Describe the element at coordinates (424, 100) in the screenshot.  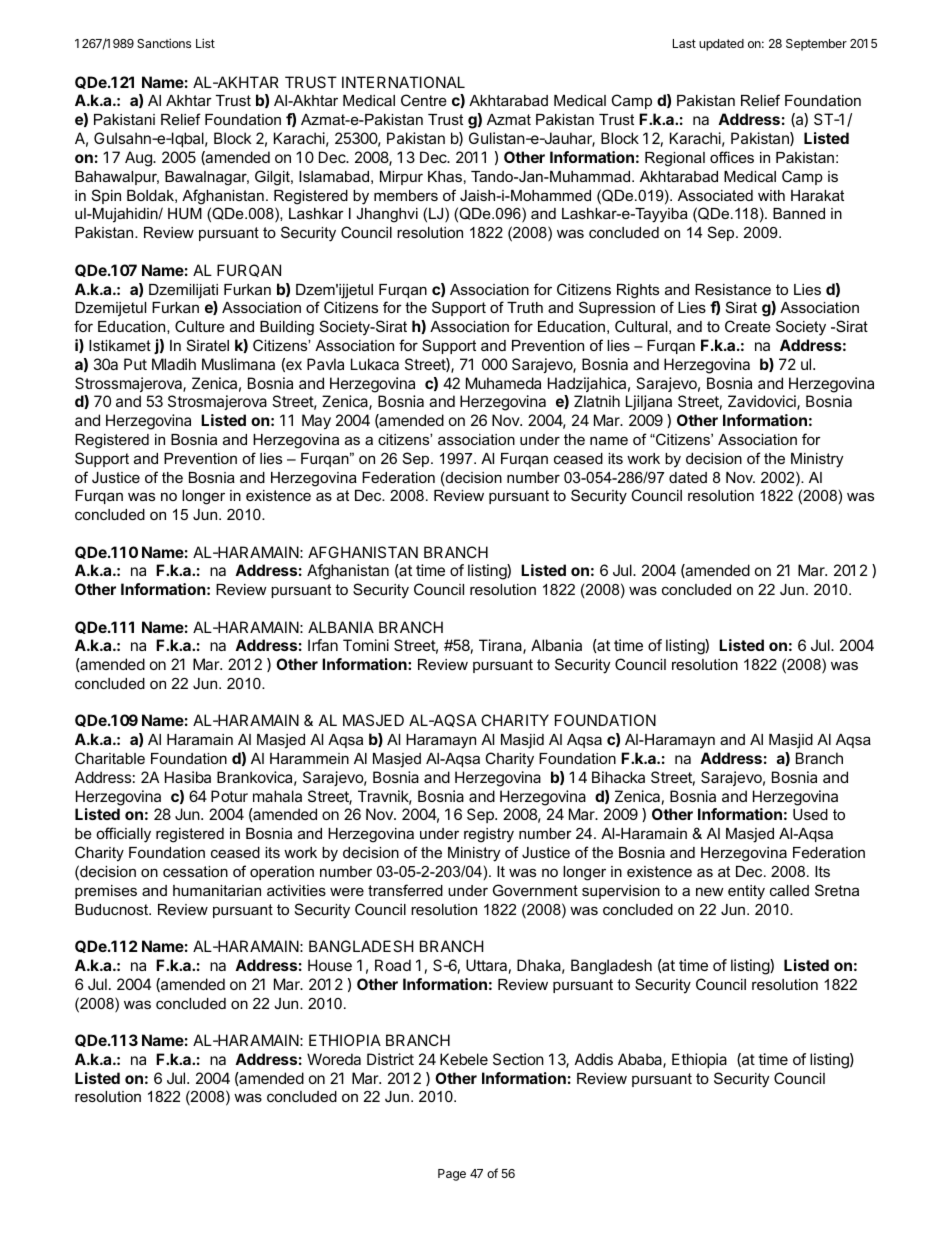
I see `Centre` at that location.
